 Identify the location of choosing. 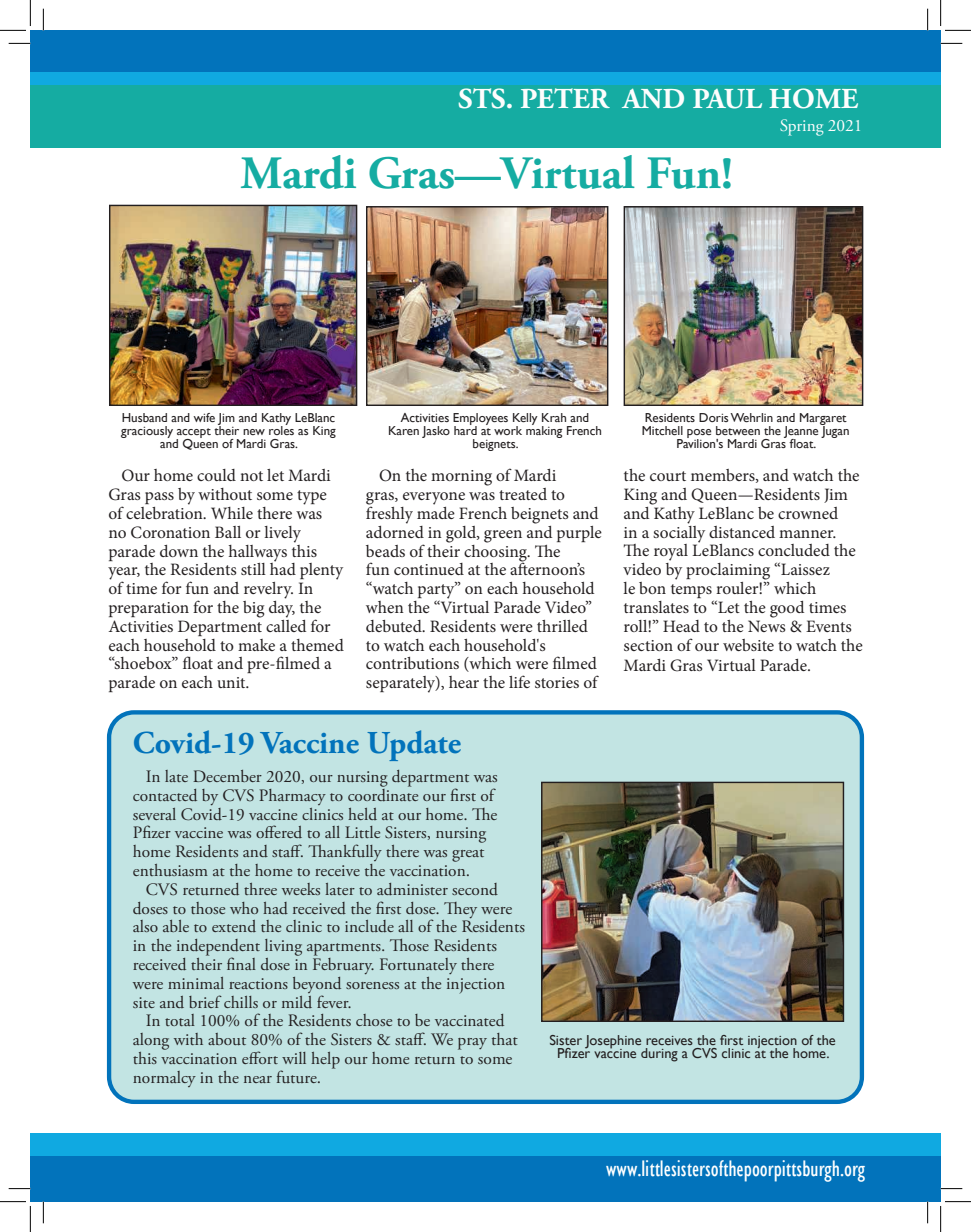
(496, 552).
